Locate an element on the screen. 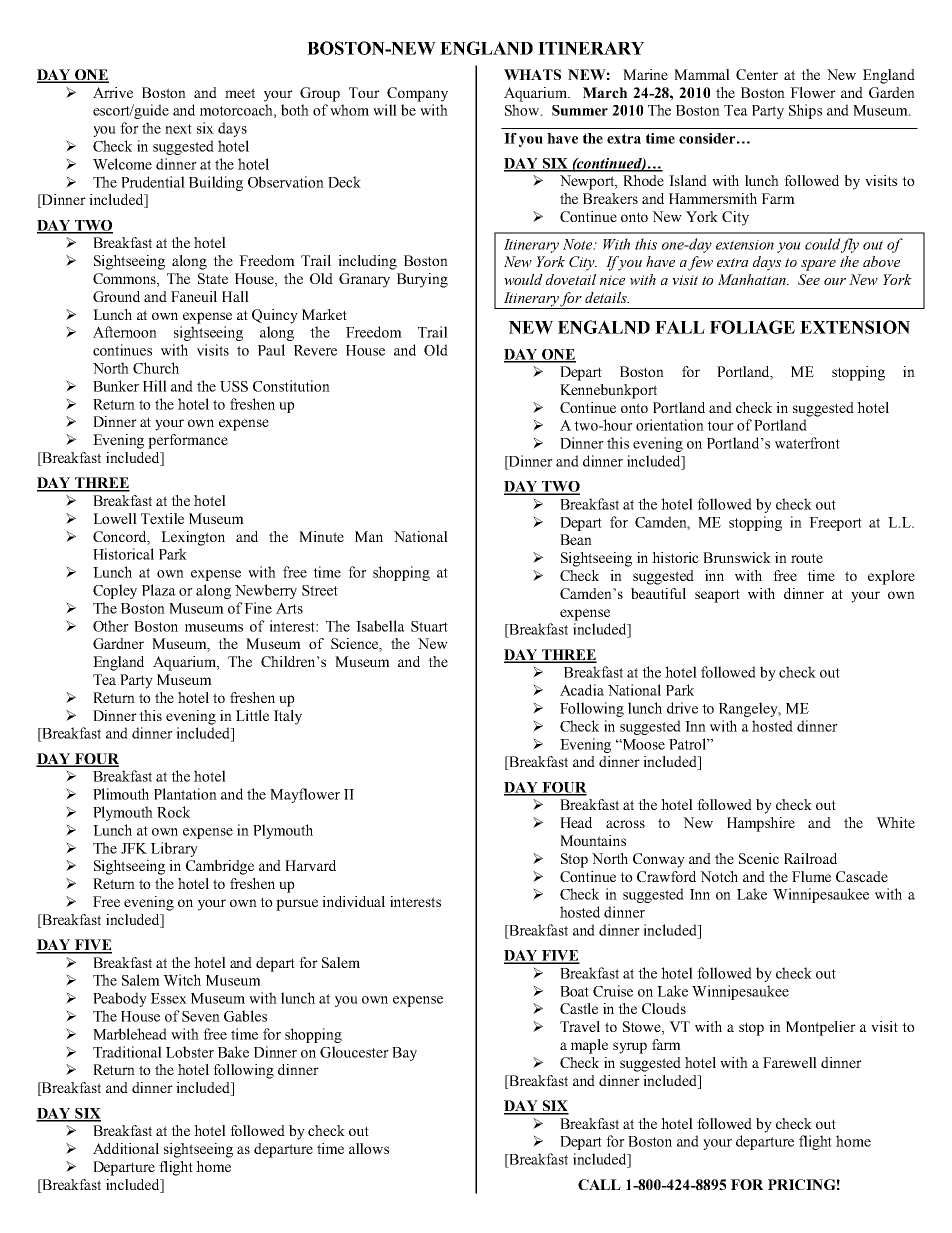  Show is located at coordinates (523, 110).
